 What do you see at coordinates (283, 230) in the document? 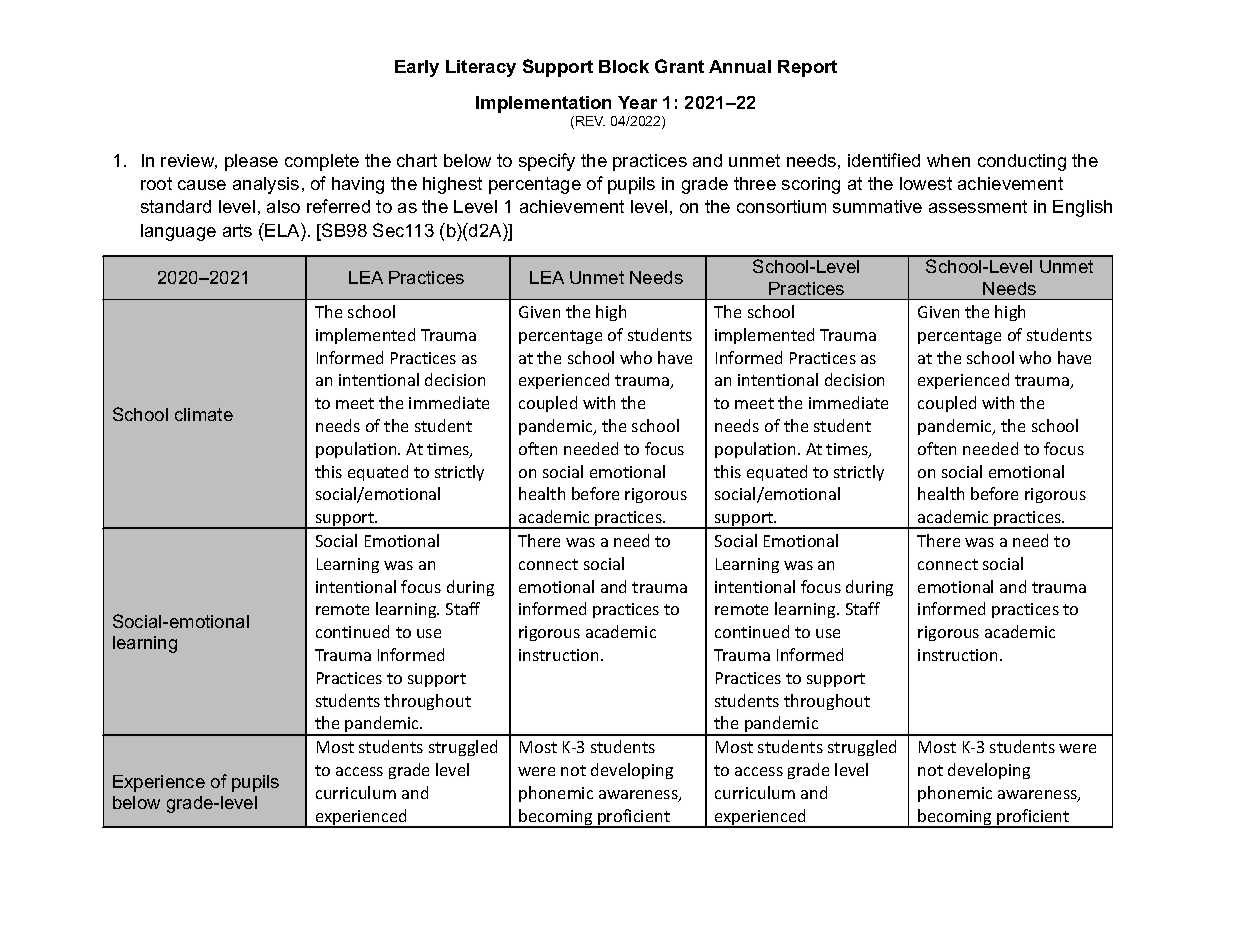
I see `ELA` at bounding box center [283, 230].
